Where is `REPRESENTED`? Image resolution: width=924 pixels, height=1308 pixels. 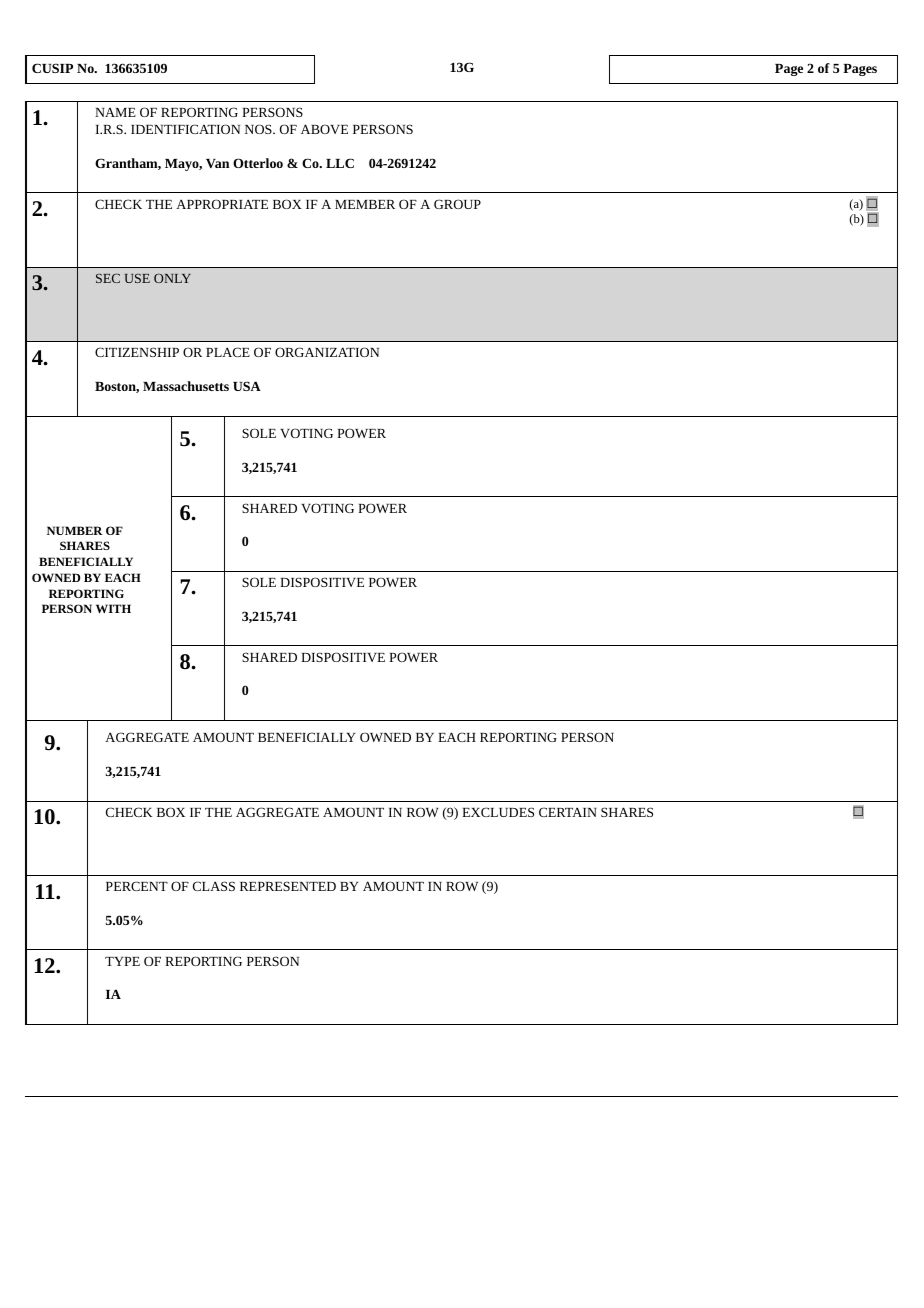 REPRESENTED is located at coordinates (288, 886).
